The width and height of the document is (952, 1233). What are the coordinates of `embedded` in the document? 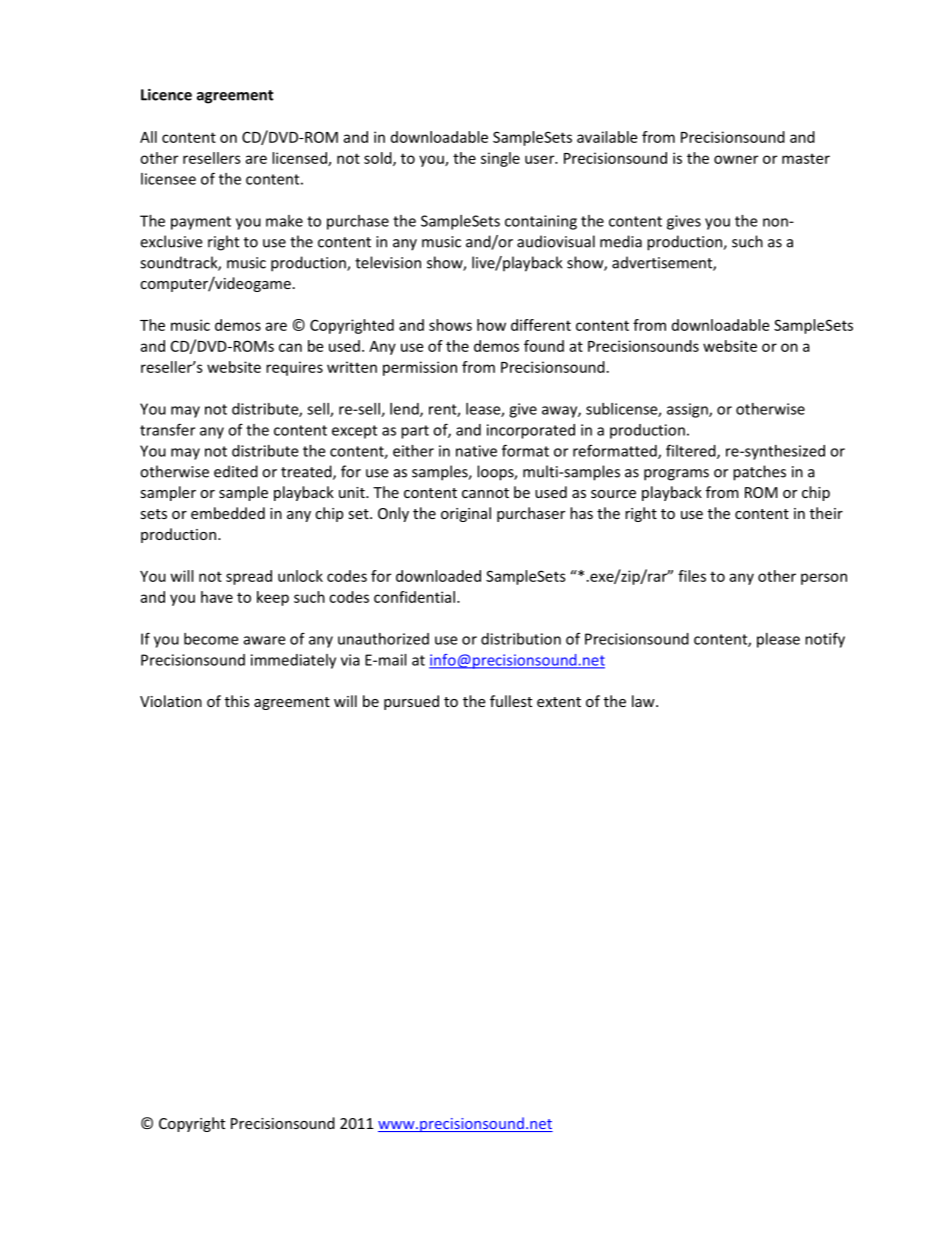 It's located at (228, 513).
